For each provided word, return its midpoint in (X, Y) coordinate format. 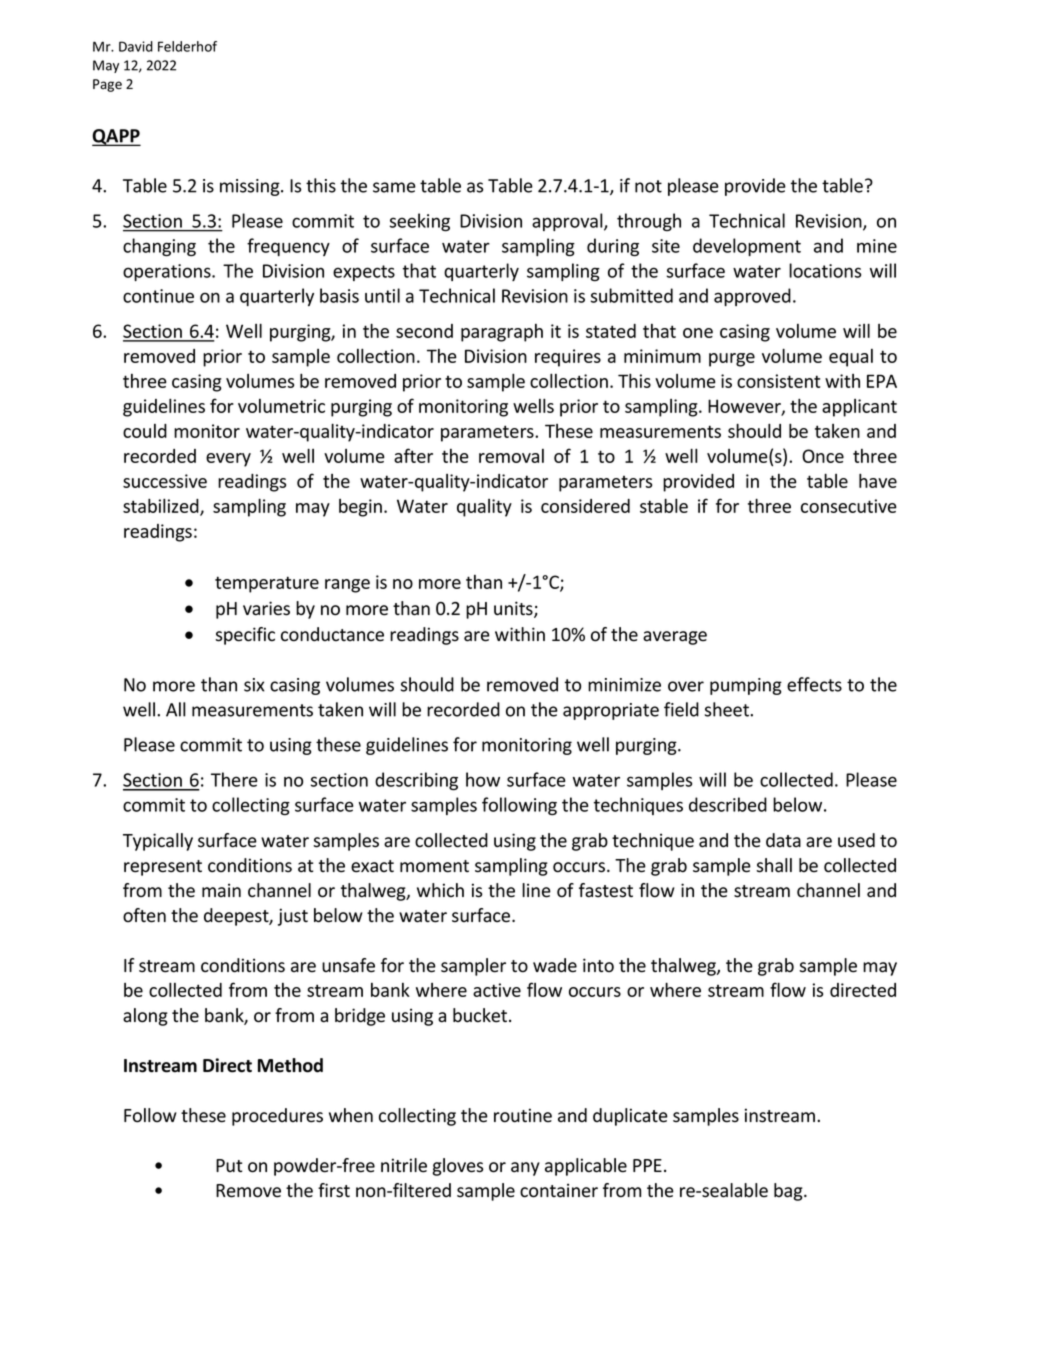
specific (245, 636)
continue (158, 296)
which (440, 890)
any (525, 1169)
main (221, 890)
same (394, 187)
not (648, 186)
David (136, 46)
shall (774, 865)
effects (814, 684)
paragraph (502, 333)
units (514, 609)
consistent (778, 381)
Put (229, 1165)
